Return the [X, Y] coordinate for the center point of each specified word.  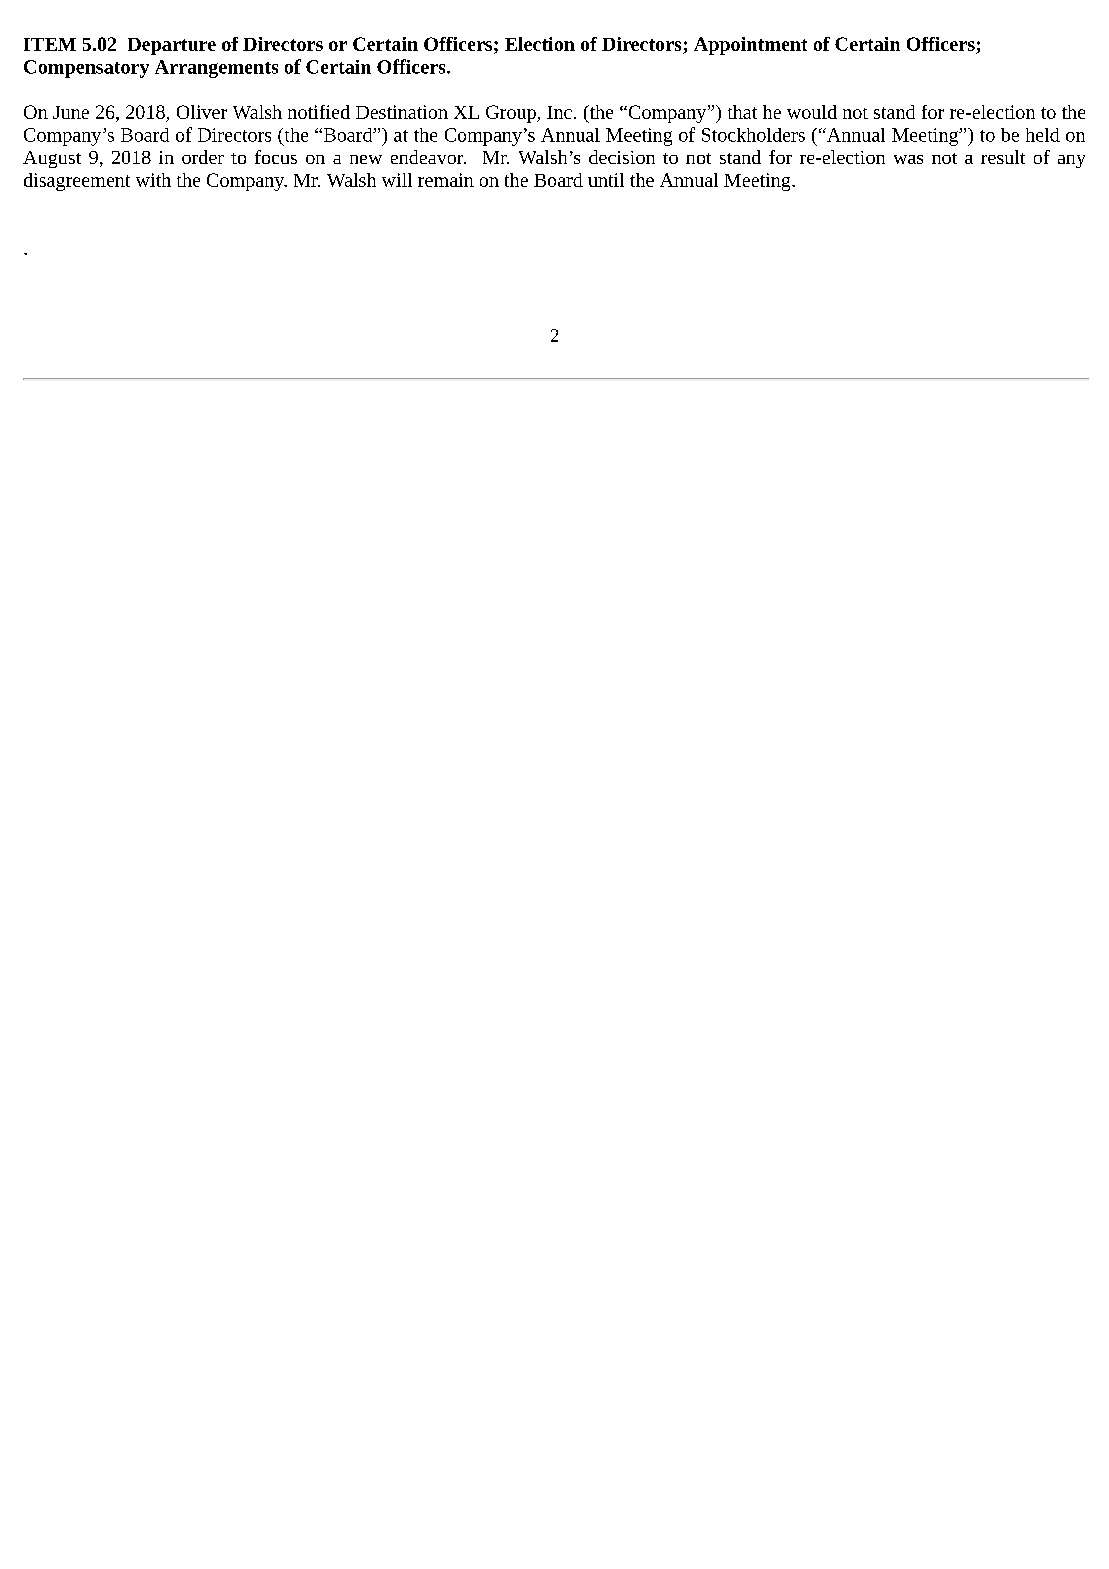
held [1043, 135]
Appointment [750, 46]
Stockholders [753, 135]
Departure [172, 46]
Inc [559, 112]
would [812, 112]
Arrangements [216, 69]
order [203, 157]
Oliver [202, 112]
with [153, 180]
